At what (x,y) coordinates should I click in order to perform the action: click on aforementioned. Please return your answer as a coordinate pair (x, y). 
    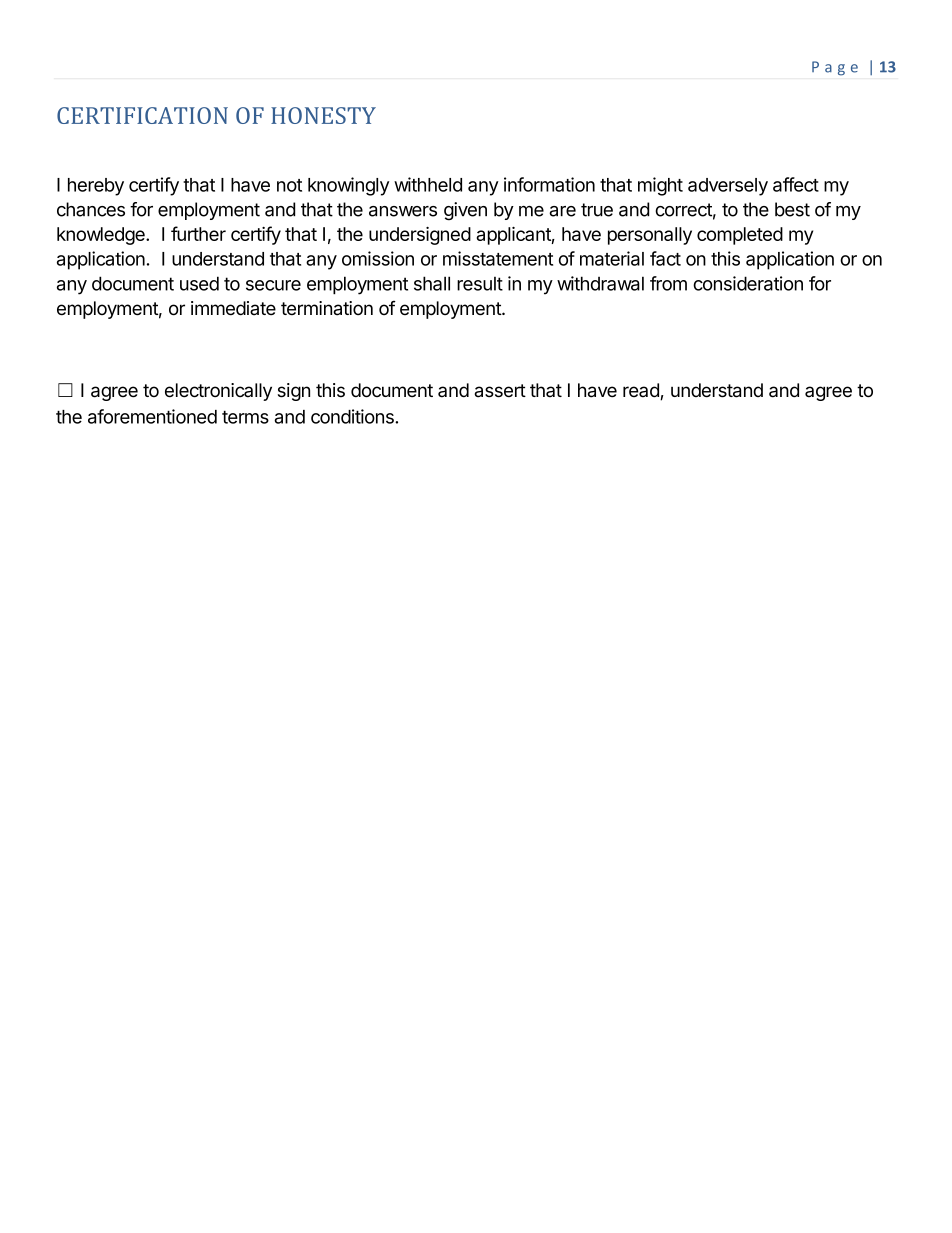
    Looking at the image, I should click on (152, 416).
